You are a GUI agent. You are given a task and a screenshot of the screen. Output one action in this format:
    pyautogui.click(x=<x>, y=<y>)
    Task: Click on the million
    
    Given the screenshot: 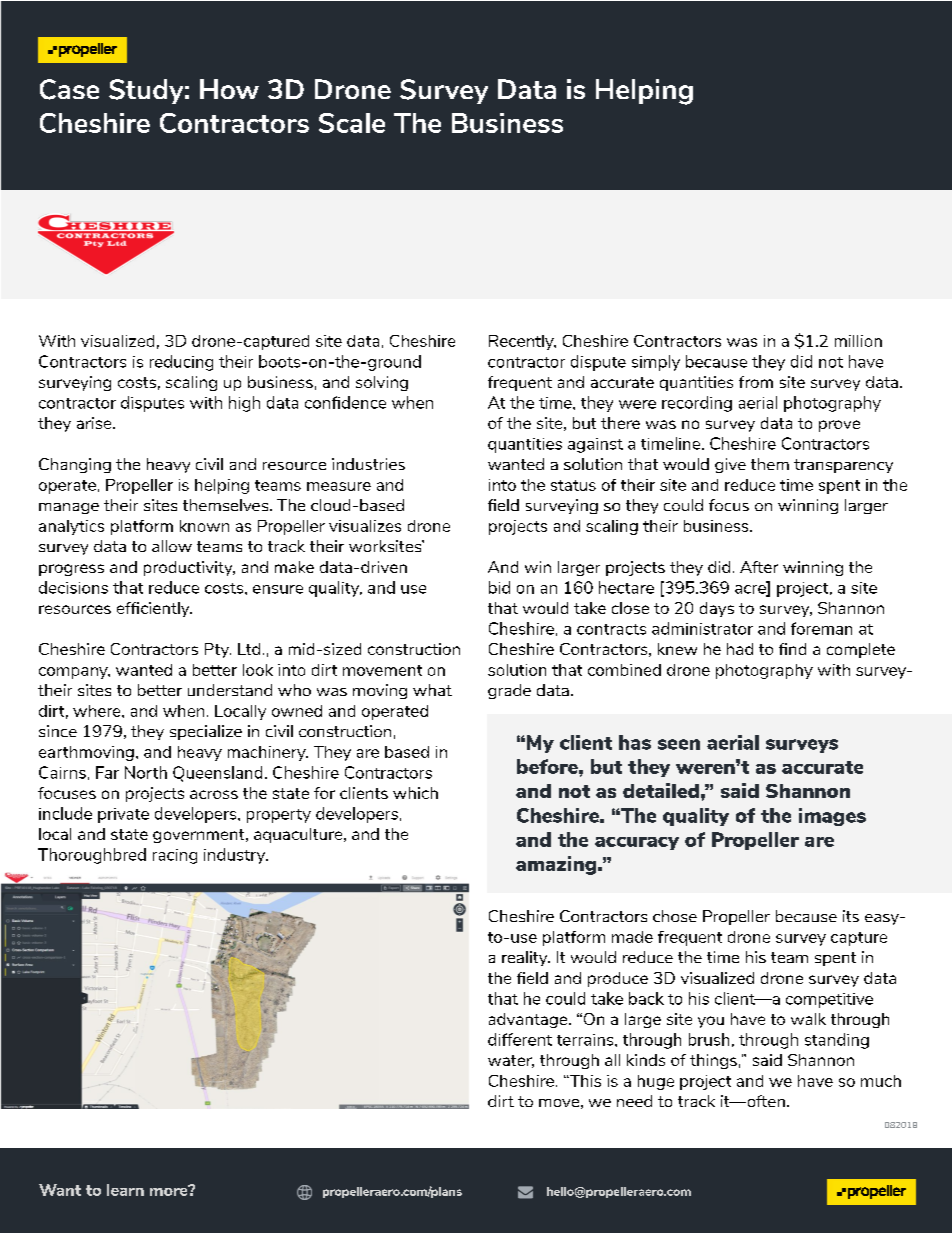 What is the action you would take?
    pyautogui.click(x=858, y=341)
